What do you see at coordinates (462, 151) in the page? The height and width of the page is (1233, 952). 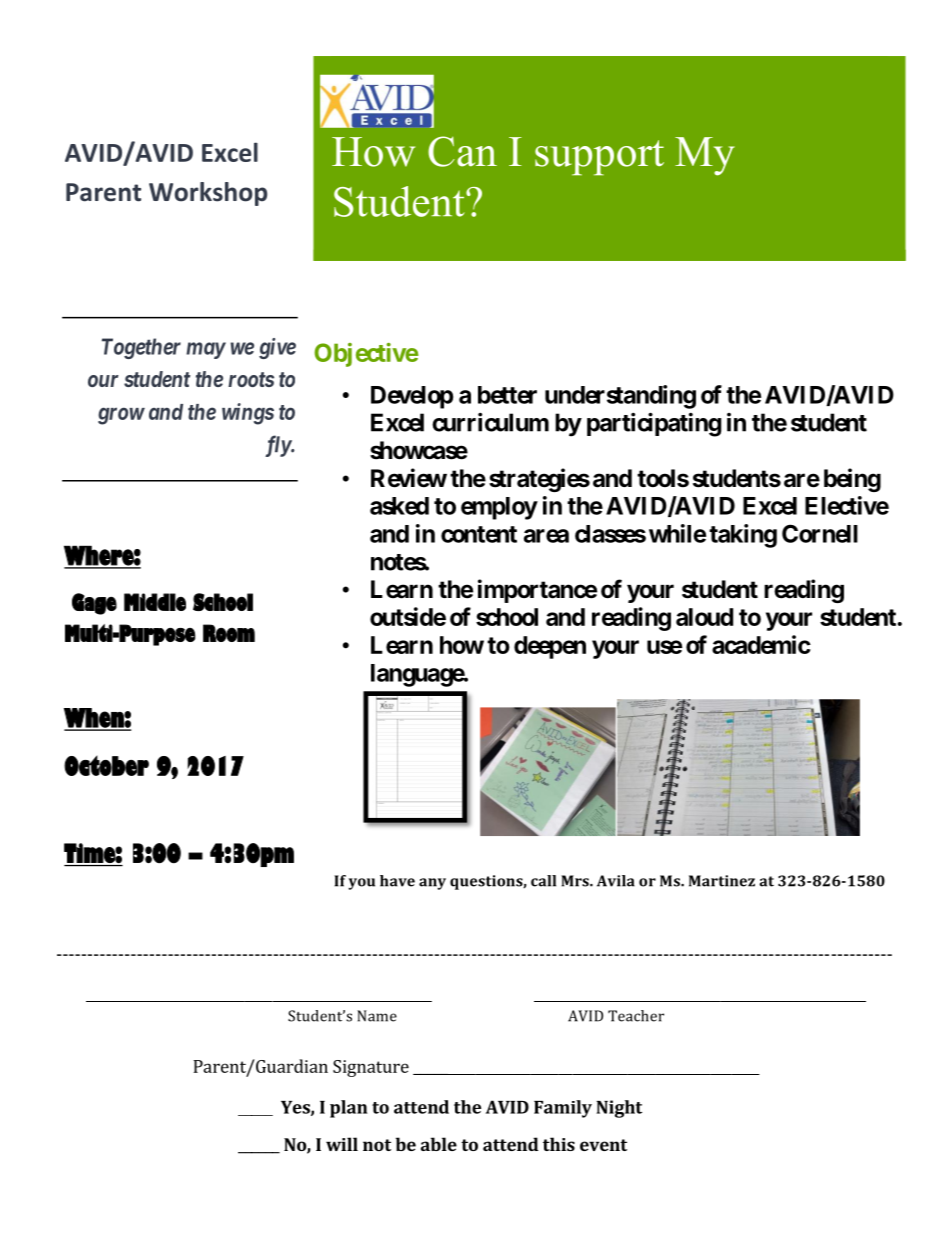 I see `Can` at bounding box center [462, 151].
